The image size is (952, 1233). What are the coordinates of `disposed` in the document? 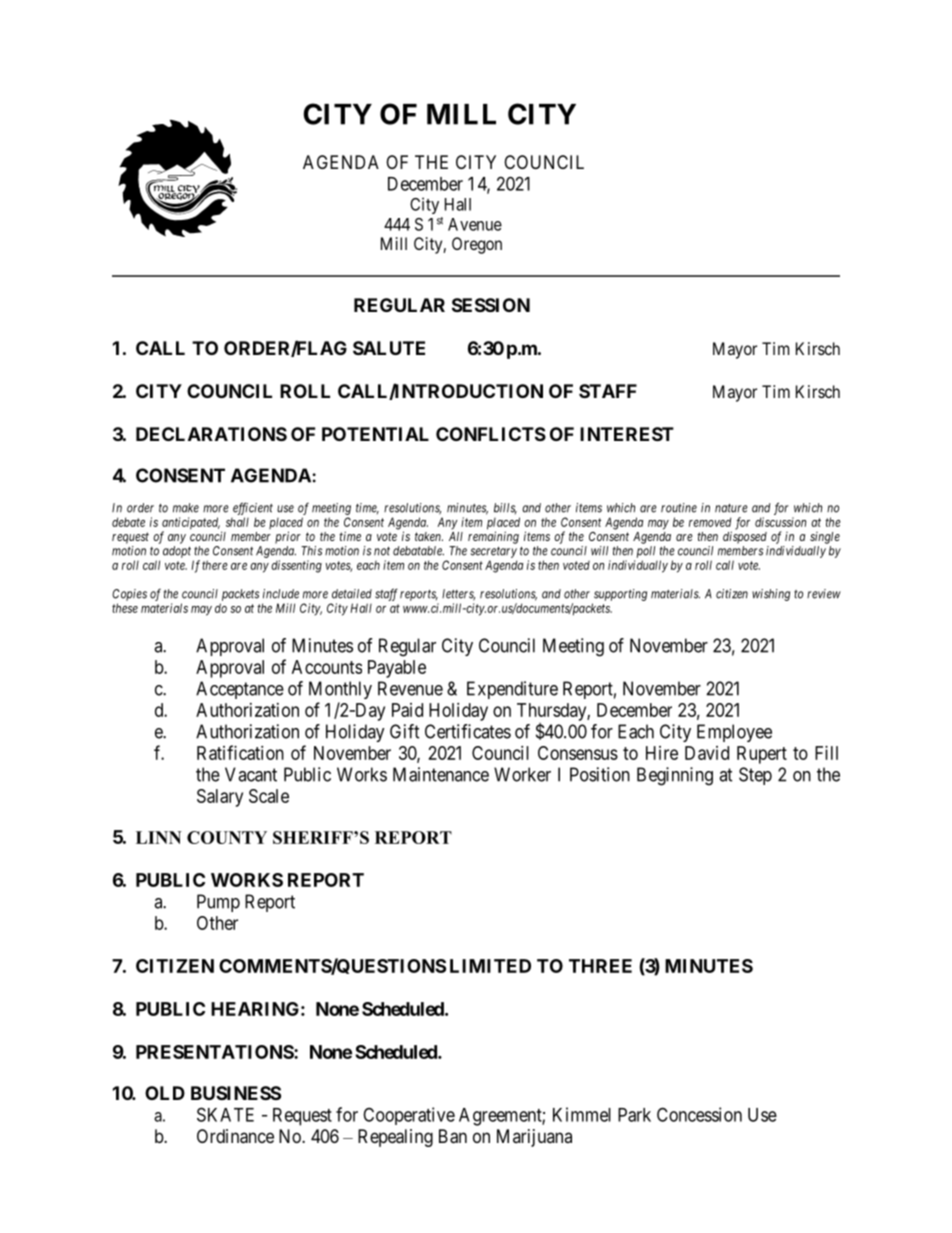 It's located at (745, 537).
